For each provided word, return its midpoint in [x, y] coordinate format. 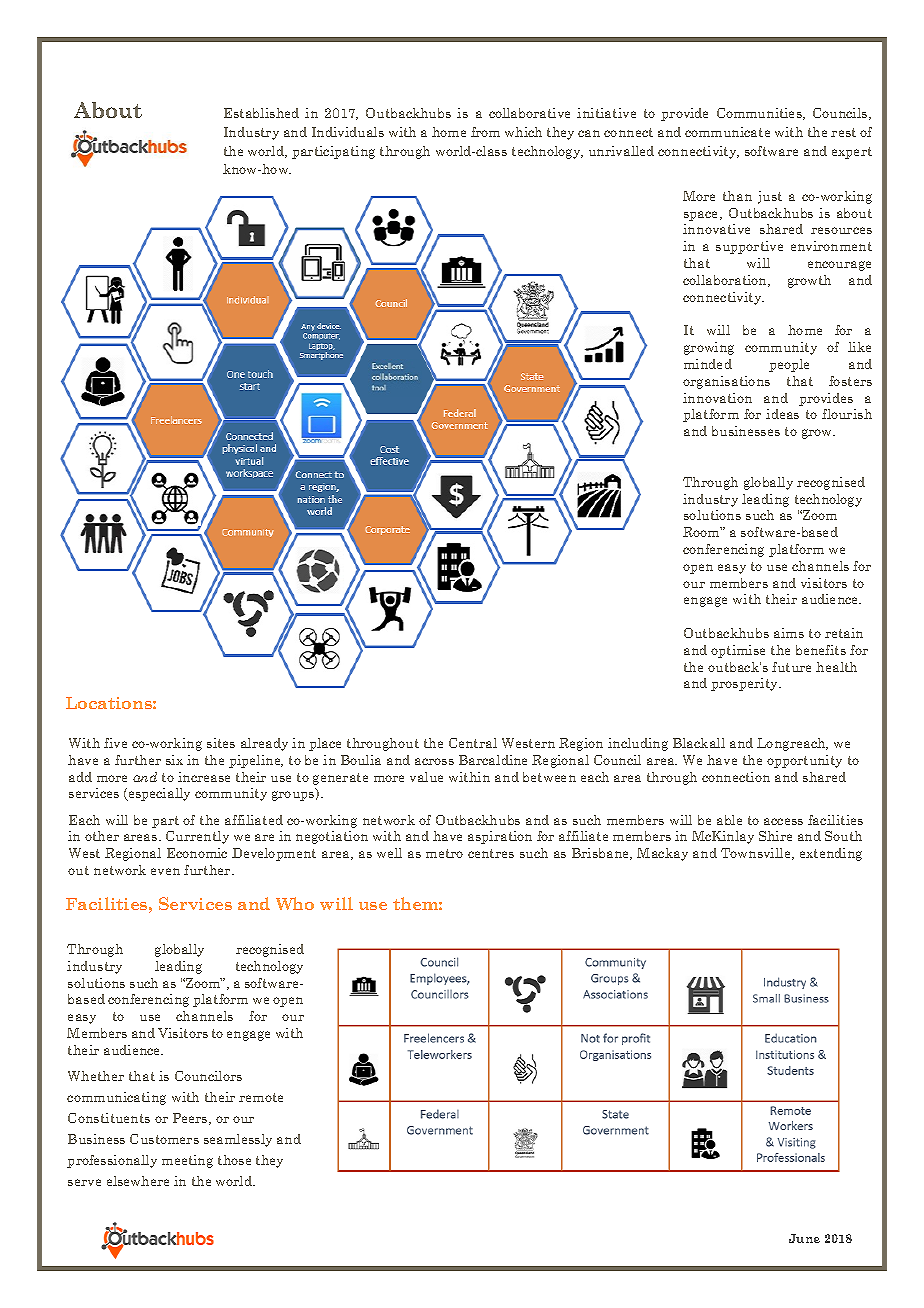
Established [261, 113]
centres [491, 853]
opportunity [804, 761]
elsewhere [138, 1181]
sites [221, 743]
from [485, 132]
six [174, 760]
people [789, 365]
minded [708, 364]
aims [789, 633]
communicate [727, 132]
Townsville [757, 854]
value [426, 777]
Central [473, 743]
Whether [96, 1076]
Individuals [348, 132]
